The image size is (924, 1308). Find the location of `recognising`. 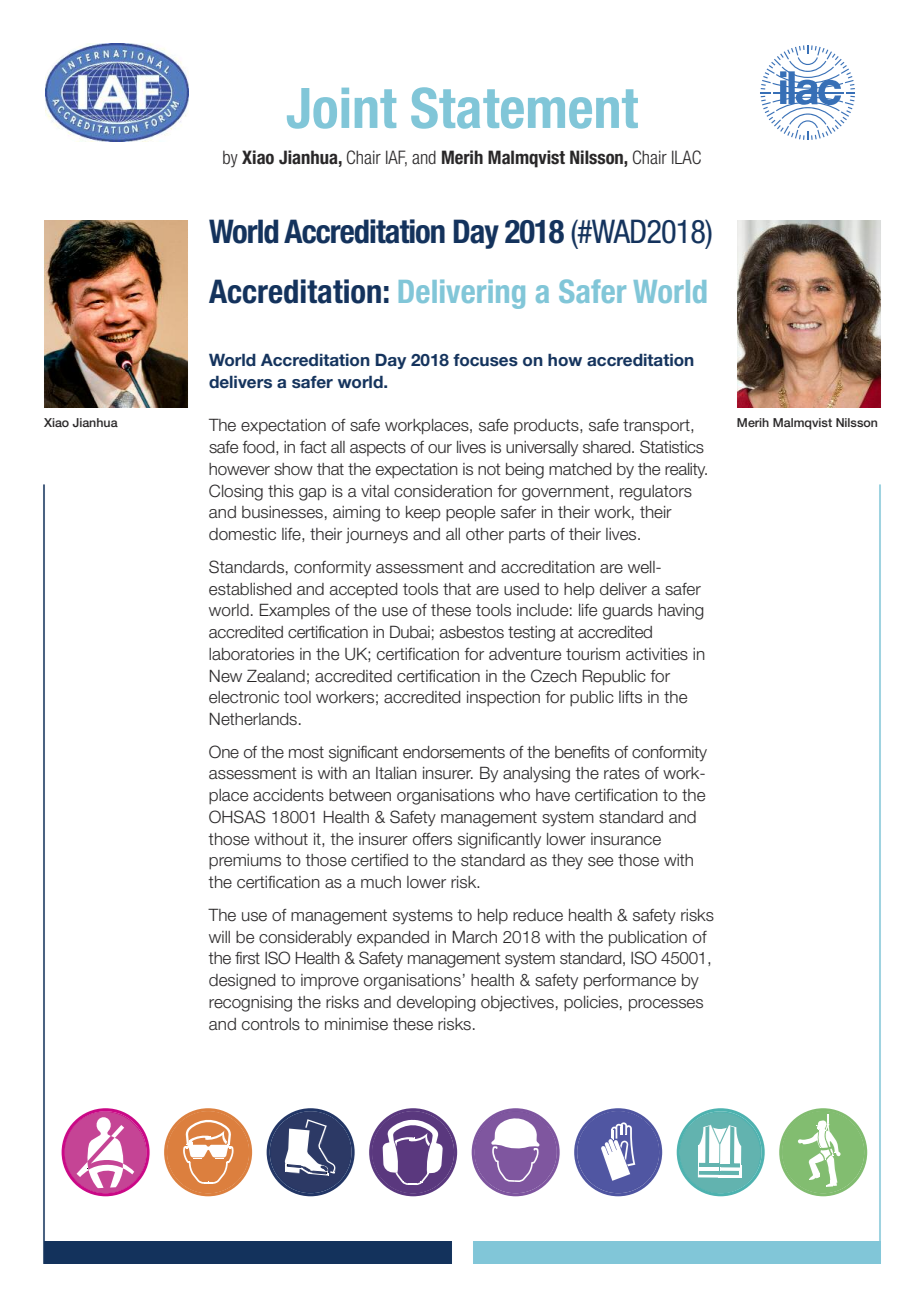

recognising is located at coordinates (250, 1004).
